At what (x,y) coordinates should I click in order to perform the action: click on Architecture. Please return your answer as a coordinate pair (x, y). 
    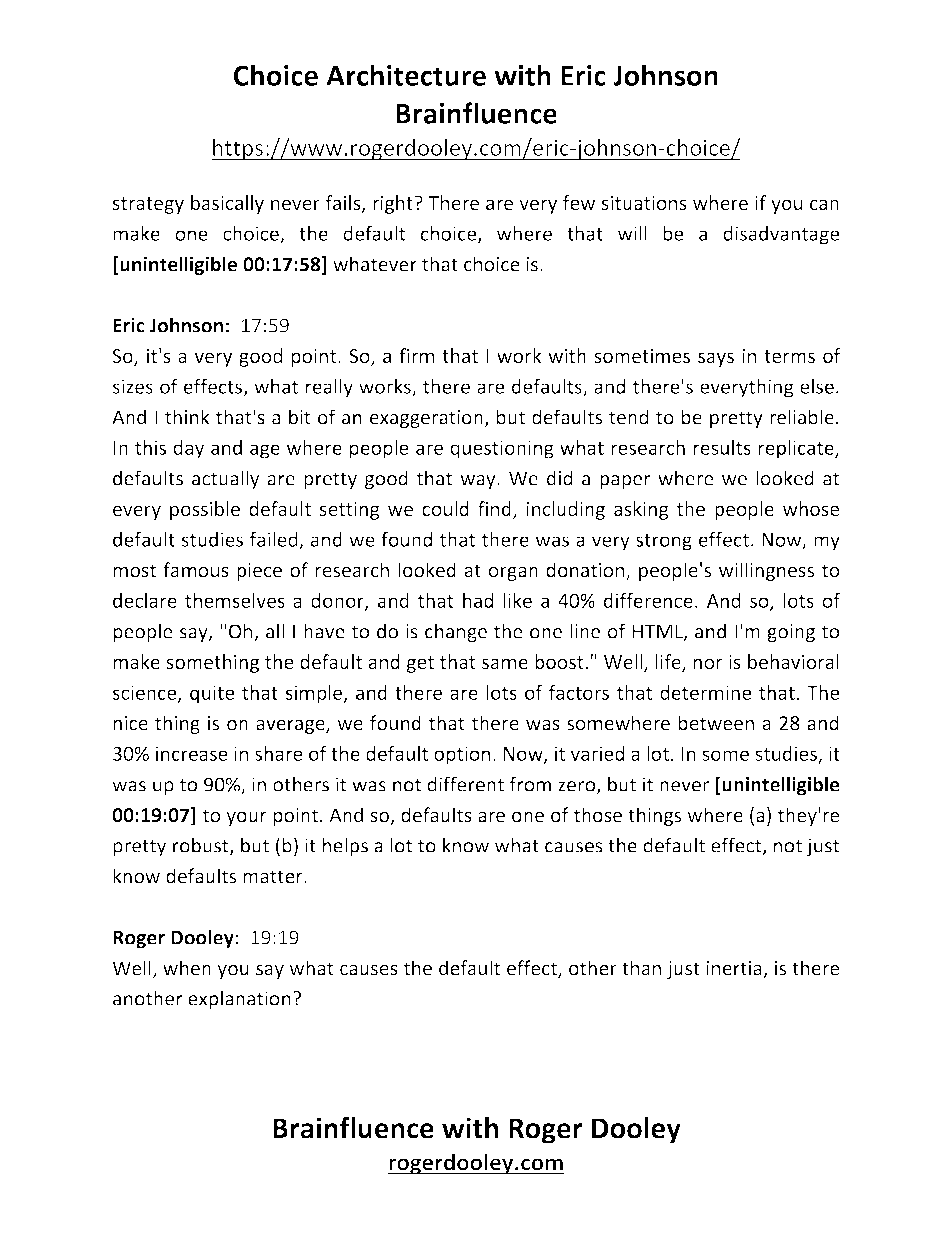
    Looking at the image, I should click on (406, 75).
